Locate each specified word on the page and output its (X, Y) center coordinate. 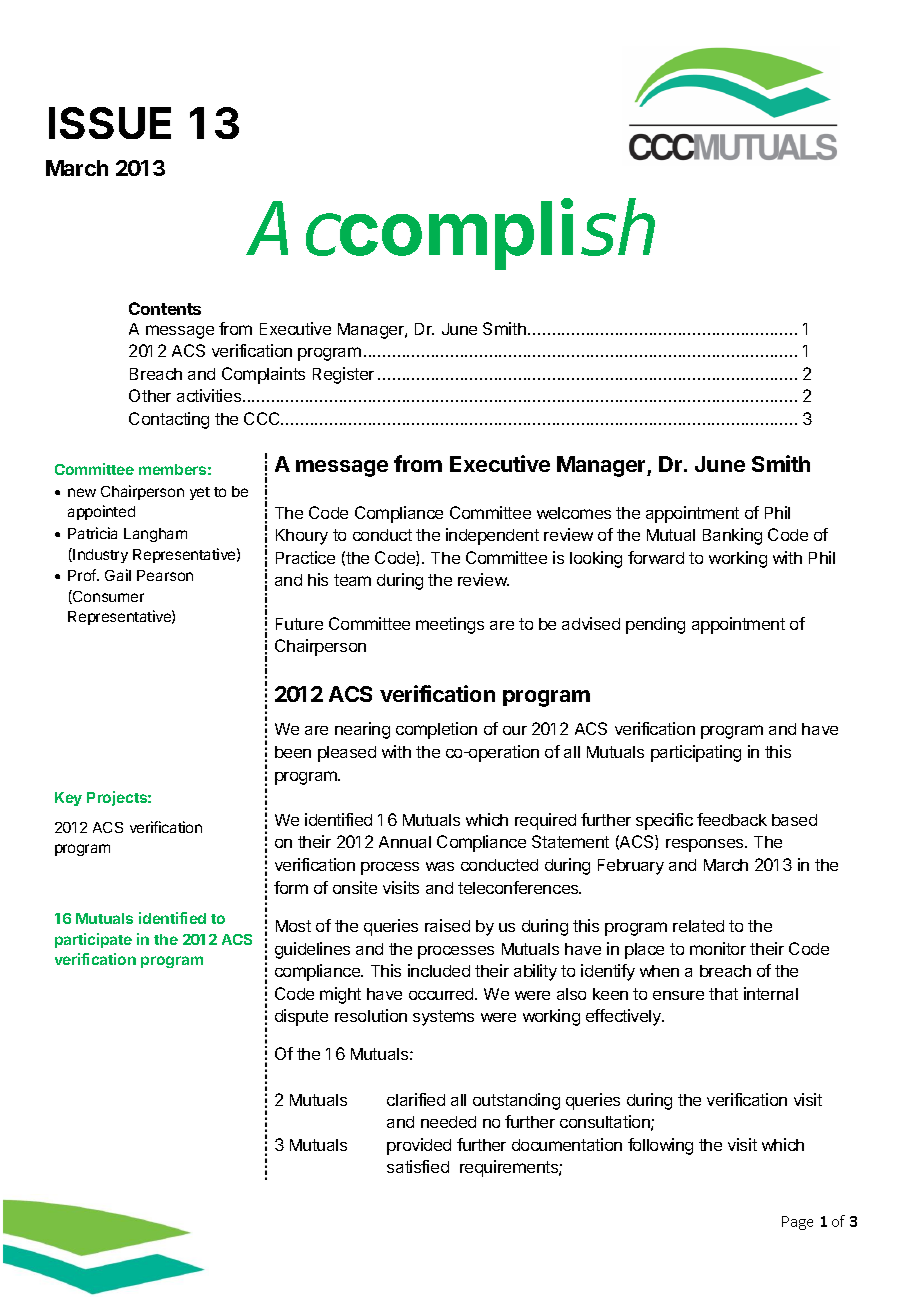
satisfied (418, 1166)
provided (419, 1146)
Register (343, 375)
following (660, 1146)
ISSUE (110, 123)
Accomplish (452, 234)
